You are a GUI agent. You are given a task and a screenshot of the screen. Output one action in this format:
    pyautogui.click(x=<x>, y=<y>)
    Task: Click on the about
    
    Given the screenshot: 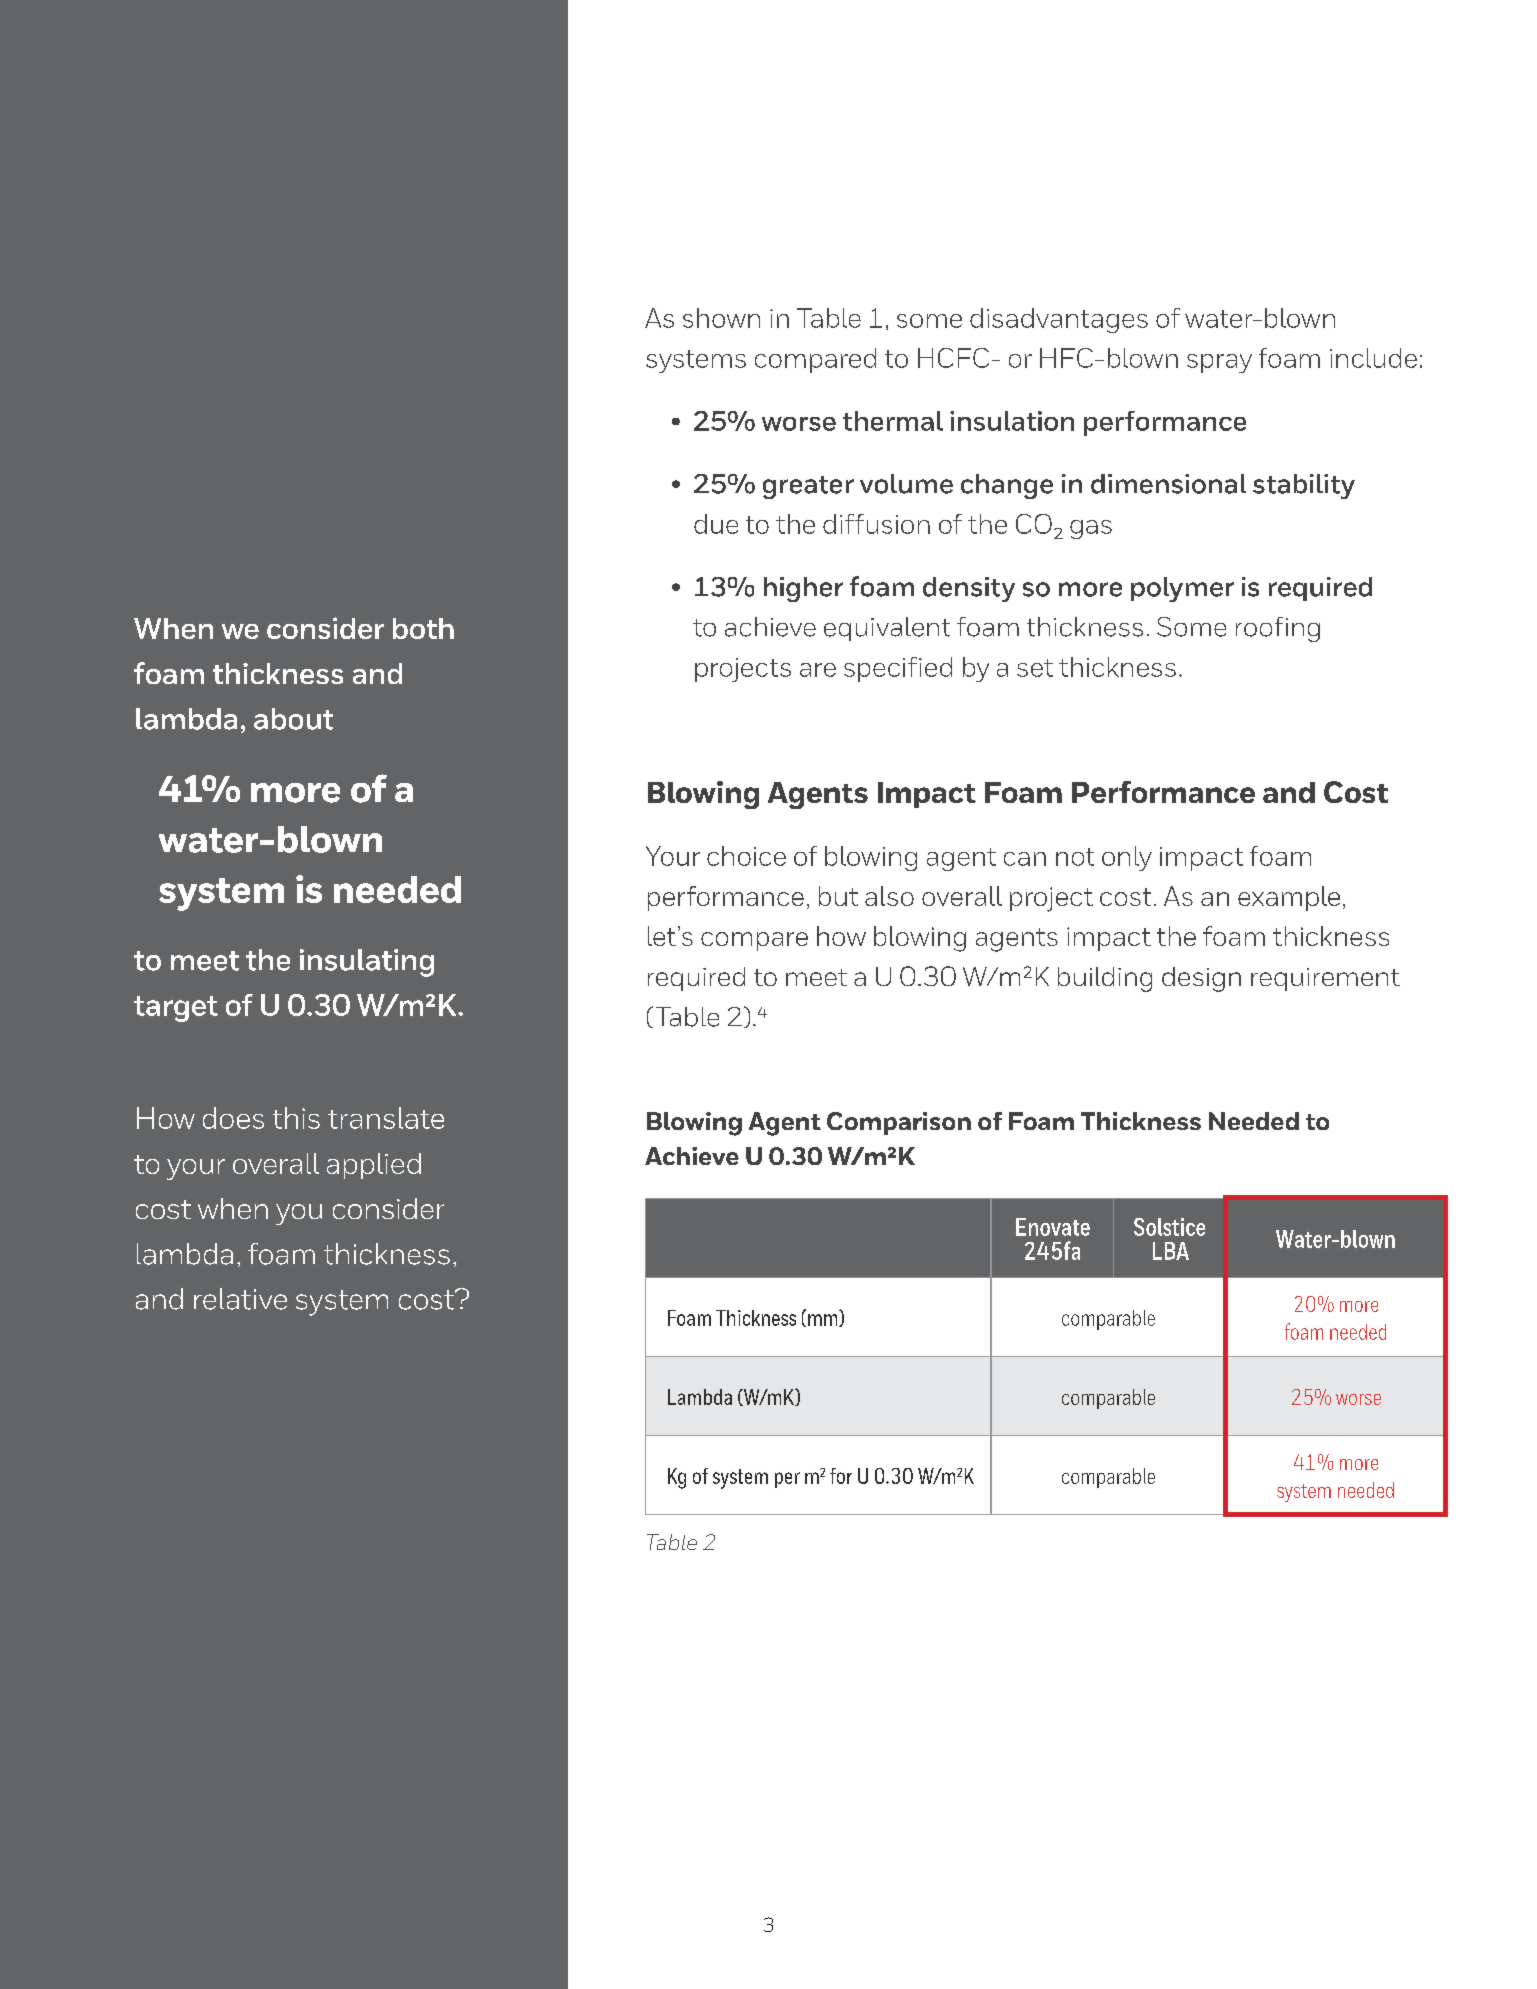 What is the action you would take?
    pyautogui.click(x=293, y=719)
